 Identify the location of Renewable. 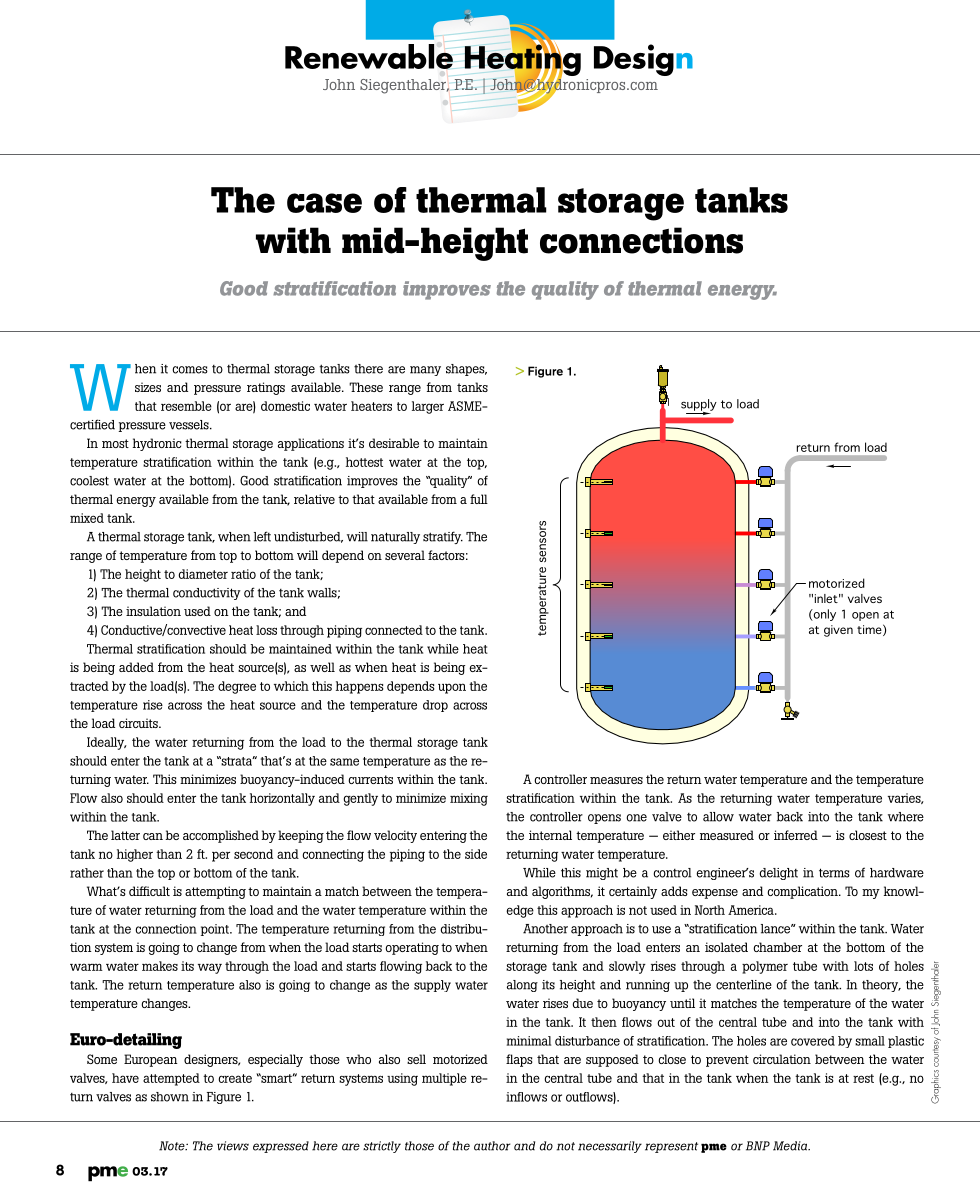
(369, 56).
